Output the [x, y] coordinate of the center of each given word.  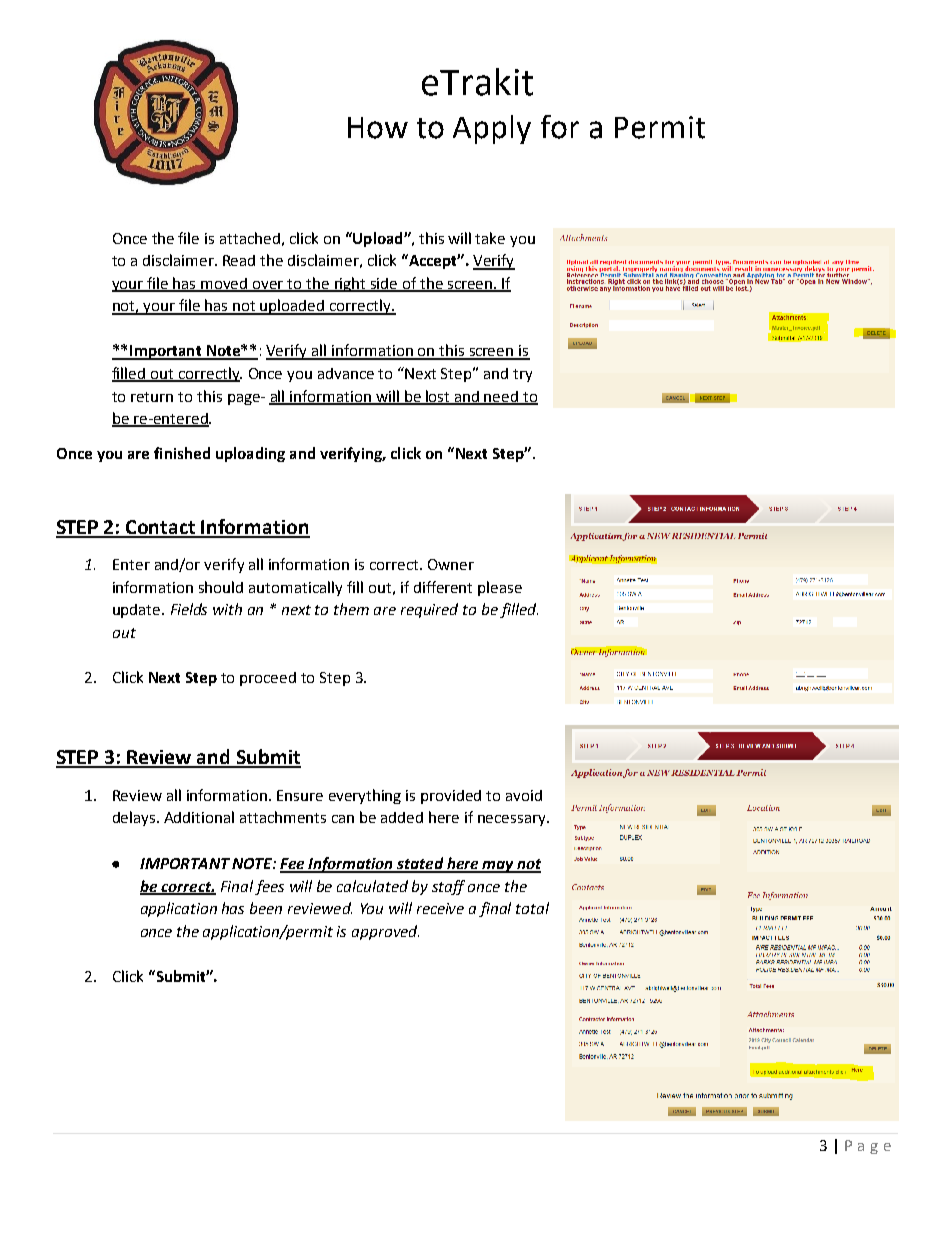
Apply [492, 129]
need [502, 397]
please [500, 588]
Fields [189, 609]
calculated [372, 886]
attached [250, 238]
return [152, 397]
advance [346, 373]
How [378, 128]
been [266, 908]
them [351, 609]
